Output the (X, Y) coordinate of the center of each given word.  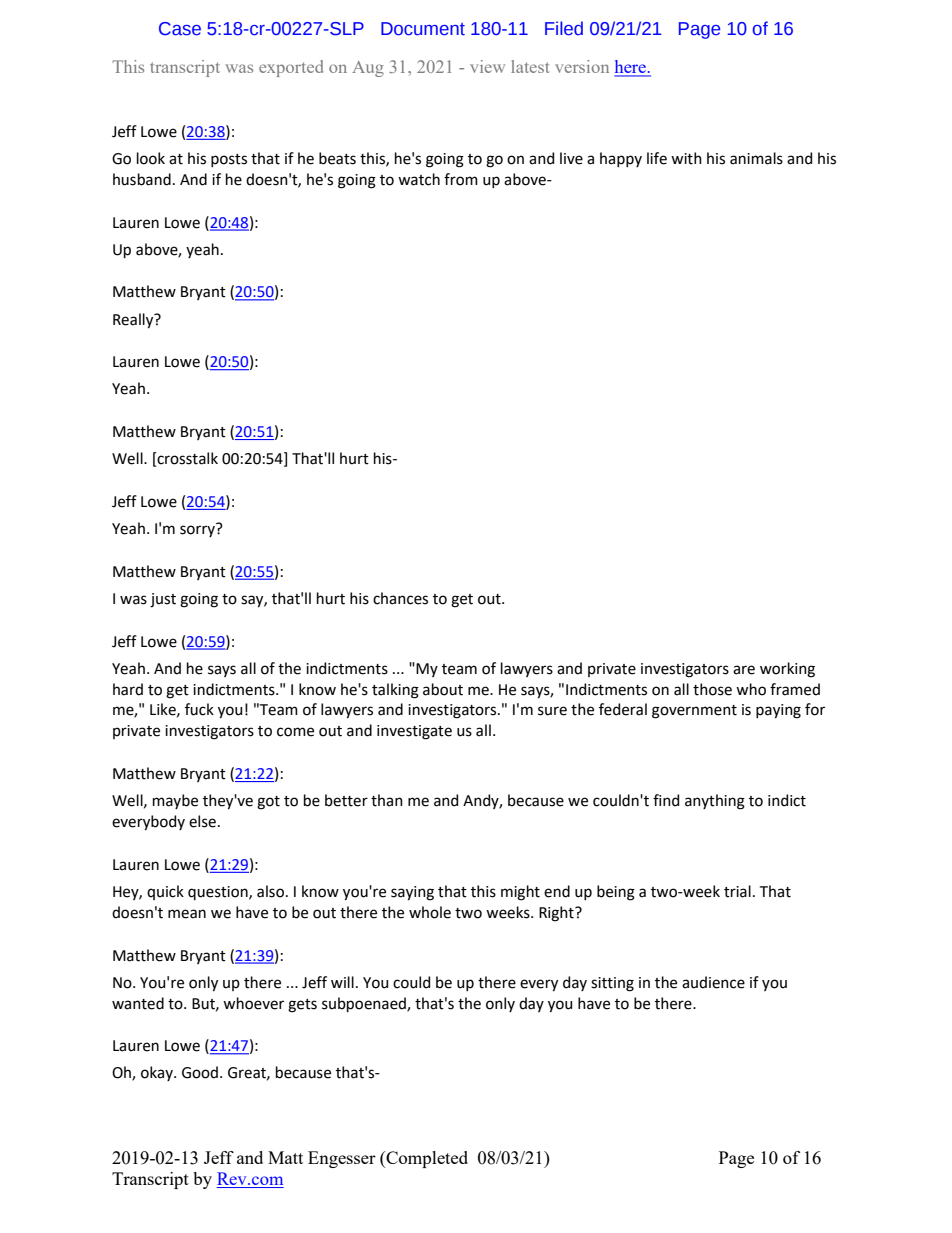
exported (291, 68)
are (744, 670)
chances (400, 598)
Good (200, 1072)
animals (756, 158)
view (487, 66)
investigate (414, 732)
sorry (198, 530)
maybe (175, 801)
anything (715, 802)
